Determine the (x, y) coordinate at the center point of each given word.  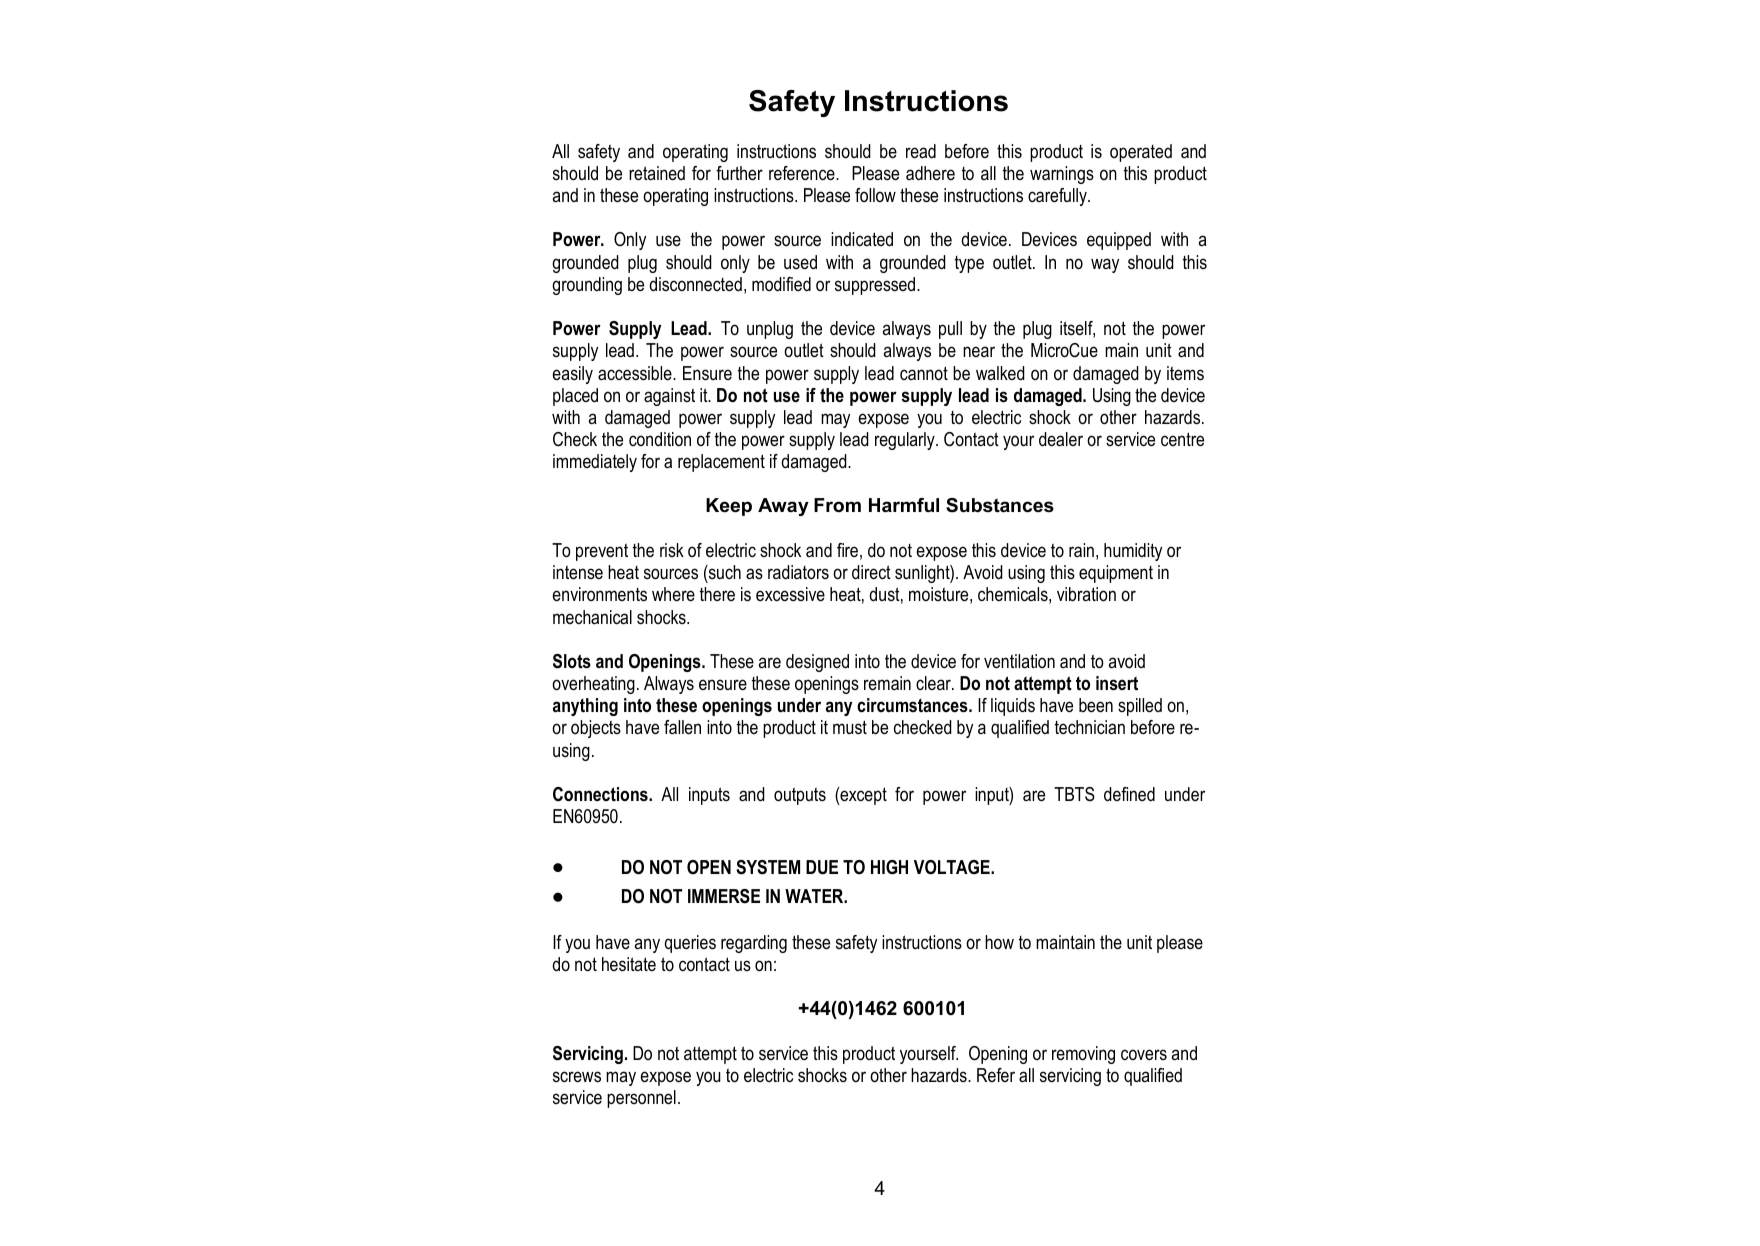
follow (875, 195)
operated (1141, 153)
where (673, 594)
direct (871, 572)
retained (657, 173)
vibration (1086, 594)
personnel (641, 1099)
